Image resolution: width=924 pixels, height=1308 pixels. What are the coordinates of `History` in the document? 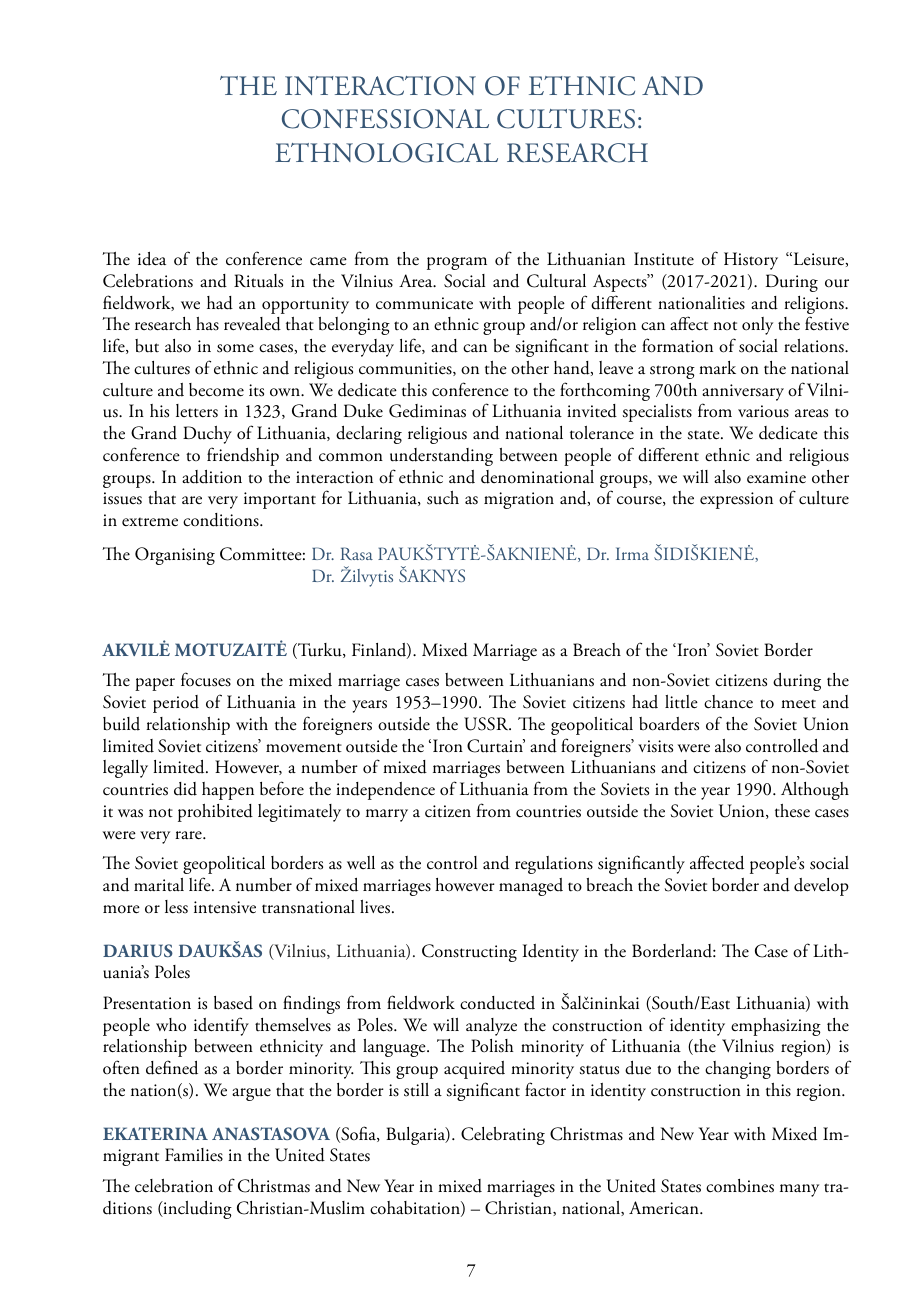 It's located at (751, 261).
